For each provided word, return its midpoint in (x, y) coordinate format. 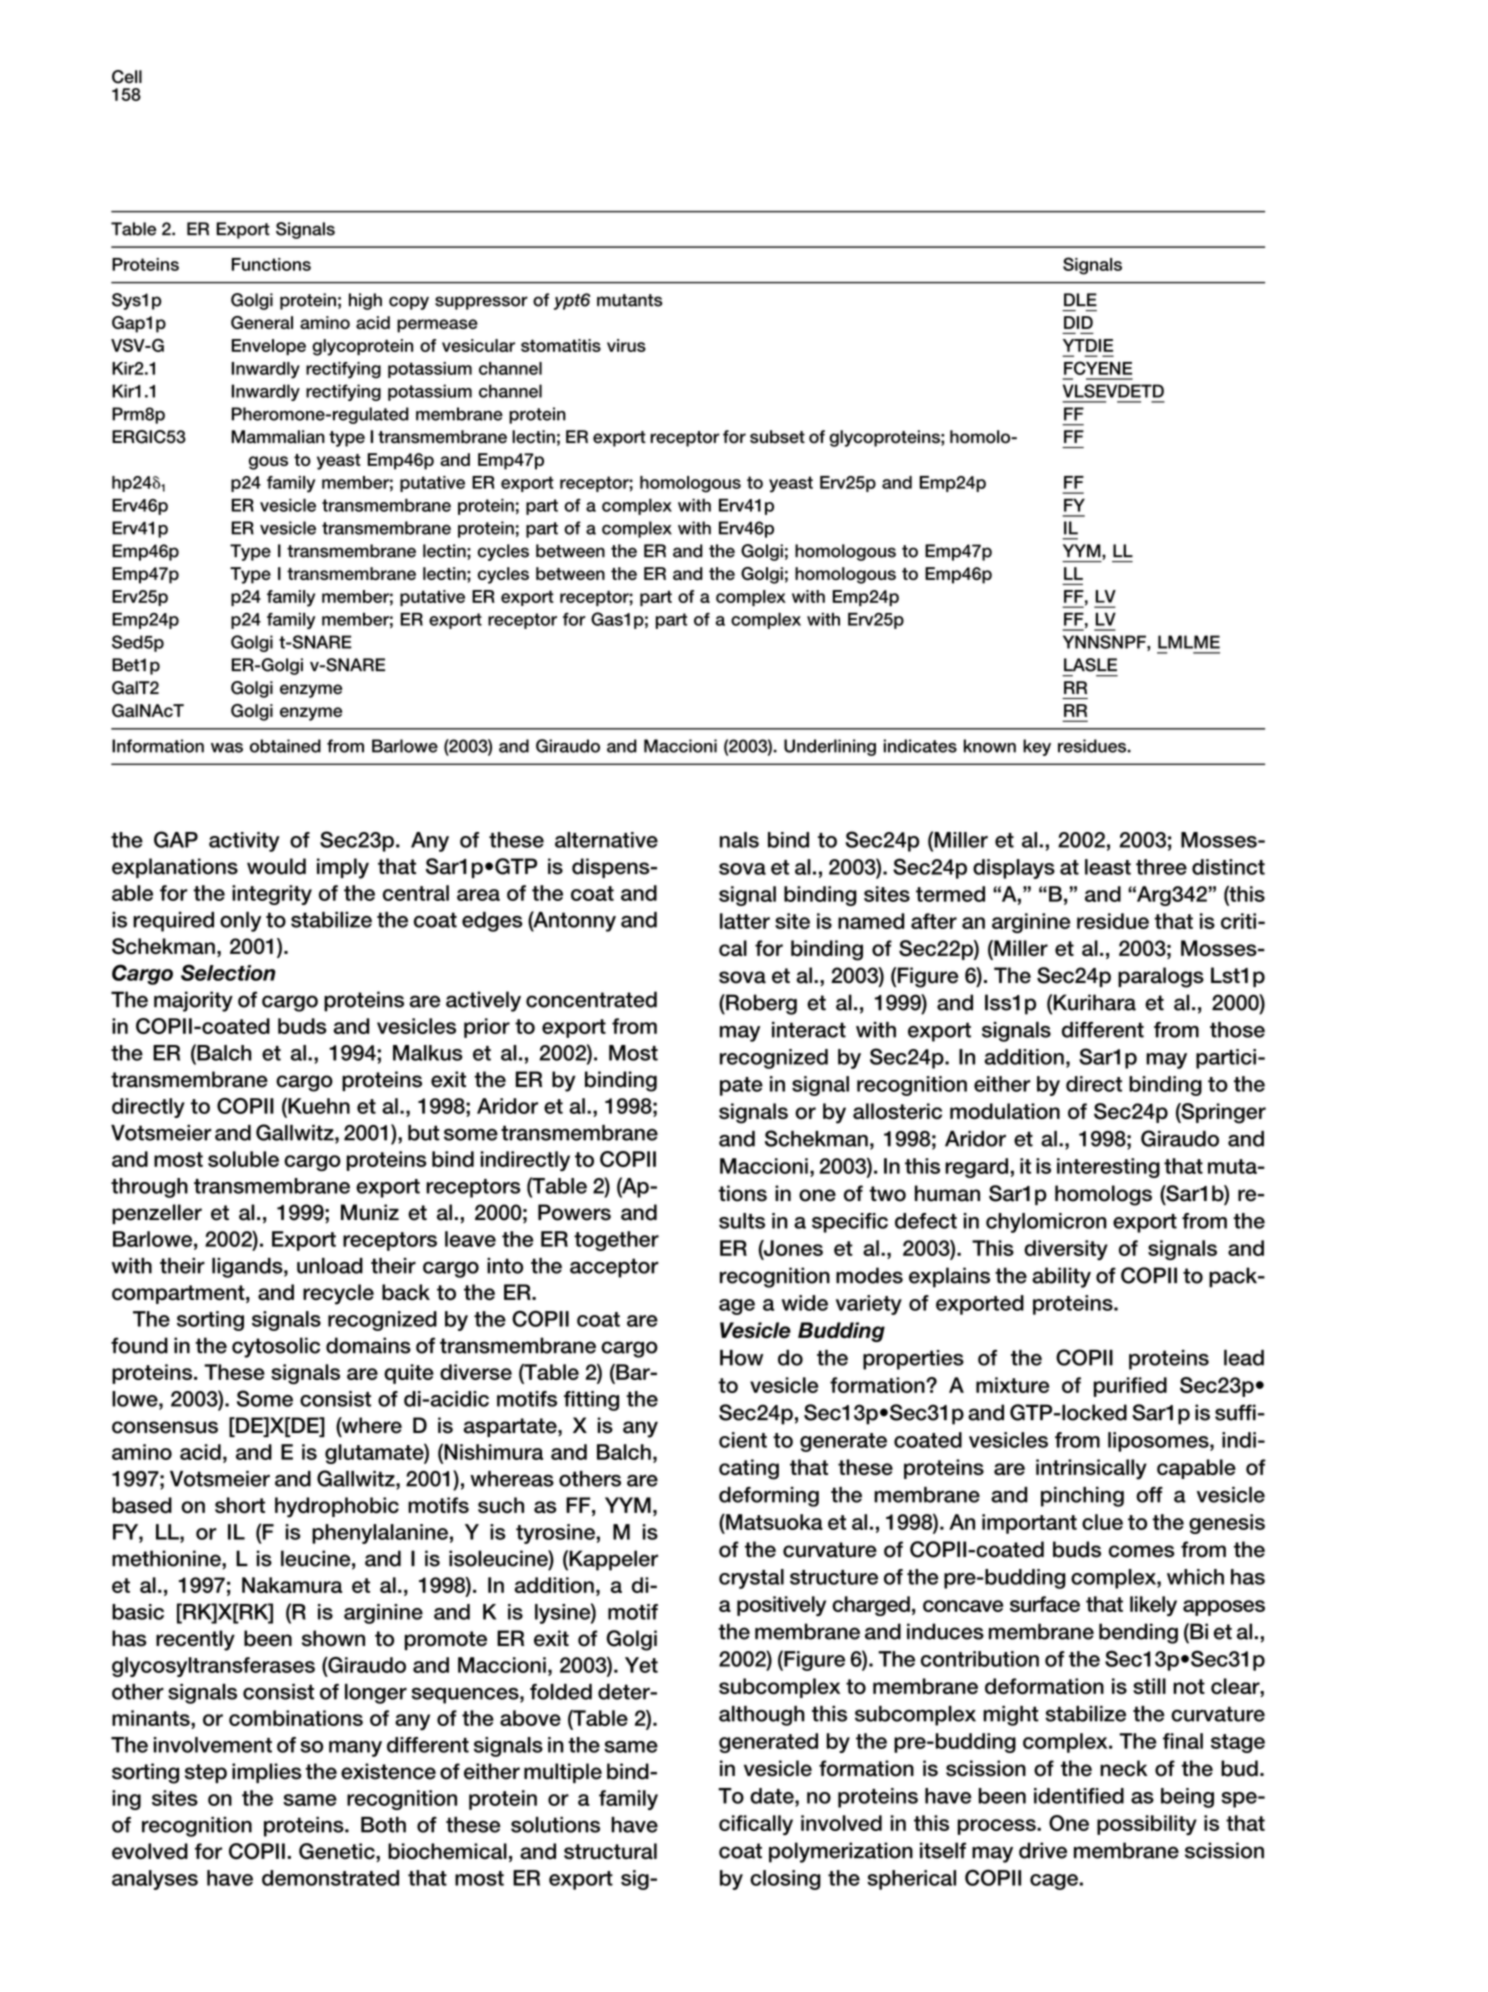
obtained (285, 746)
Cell (127, 77)
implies (267, 1773)
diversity (1066, 1250)
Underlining (830, 747)
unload (330, 1266)
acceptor (614, 1268)
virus (626, 345)
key (1037, 747)
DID (1078, 322)
